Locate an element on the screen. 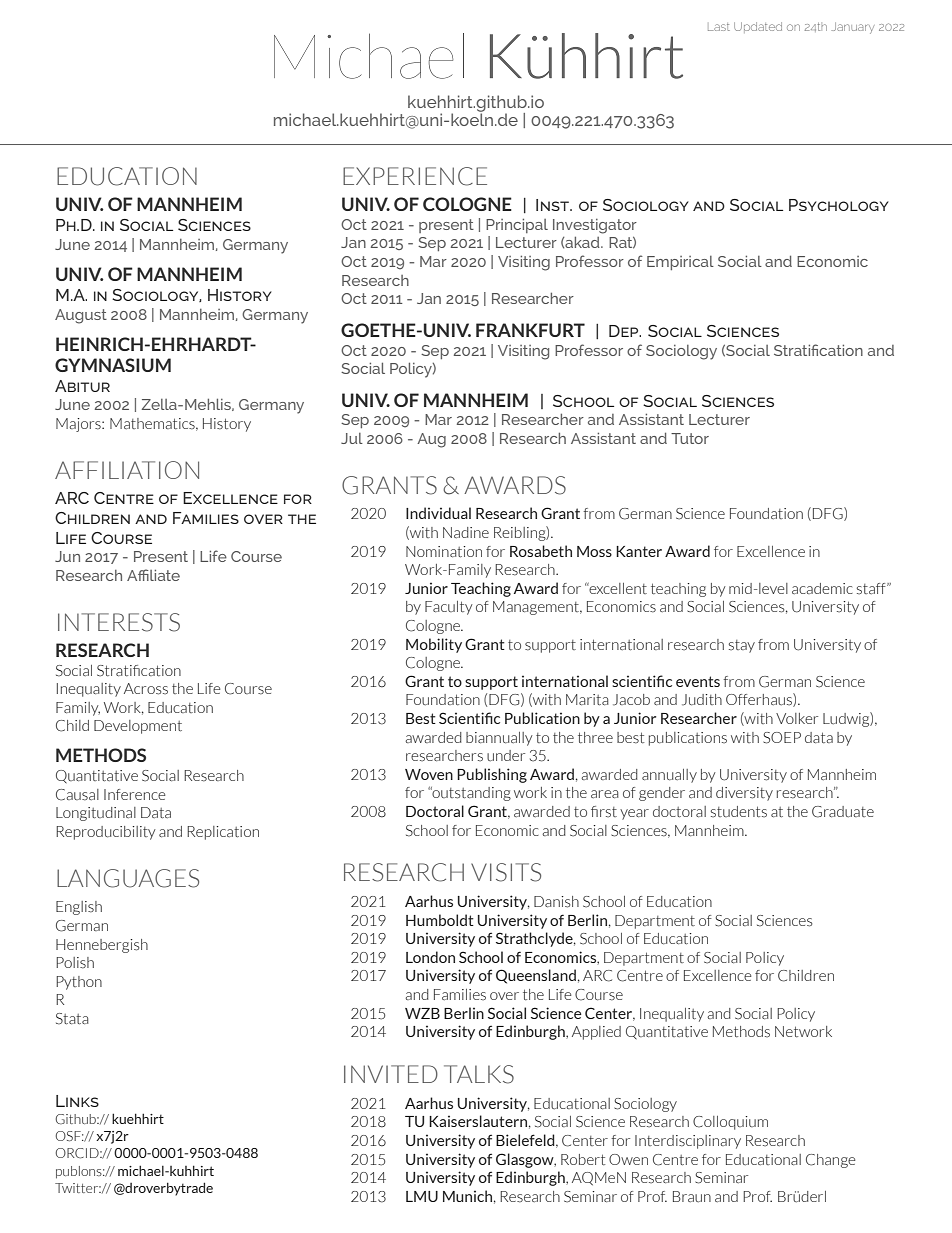 This screenshot has width=952, height=1233. Tutor is located at coordinates (690, 438).
